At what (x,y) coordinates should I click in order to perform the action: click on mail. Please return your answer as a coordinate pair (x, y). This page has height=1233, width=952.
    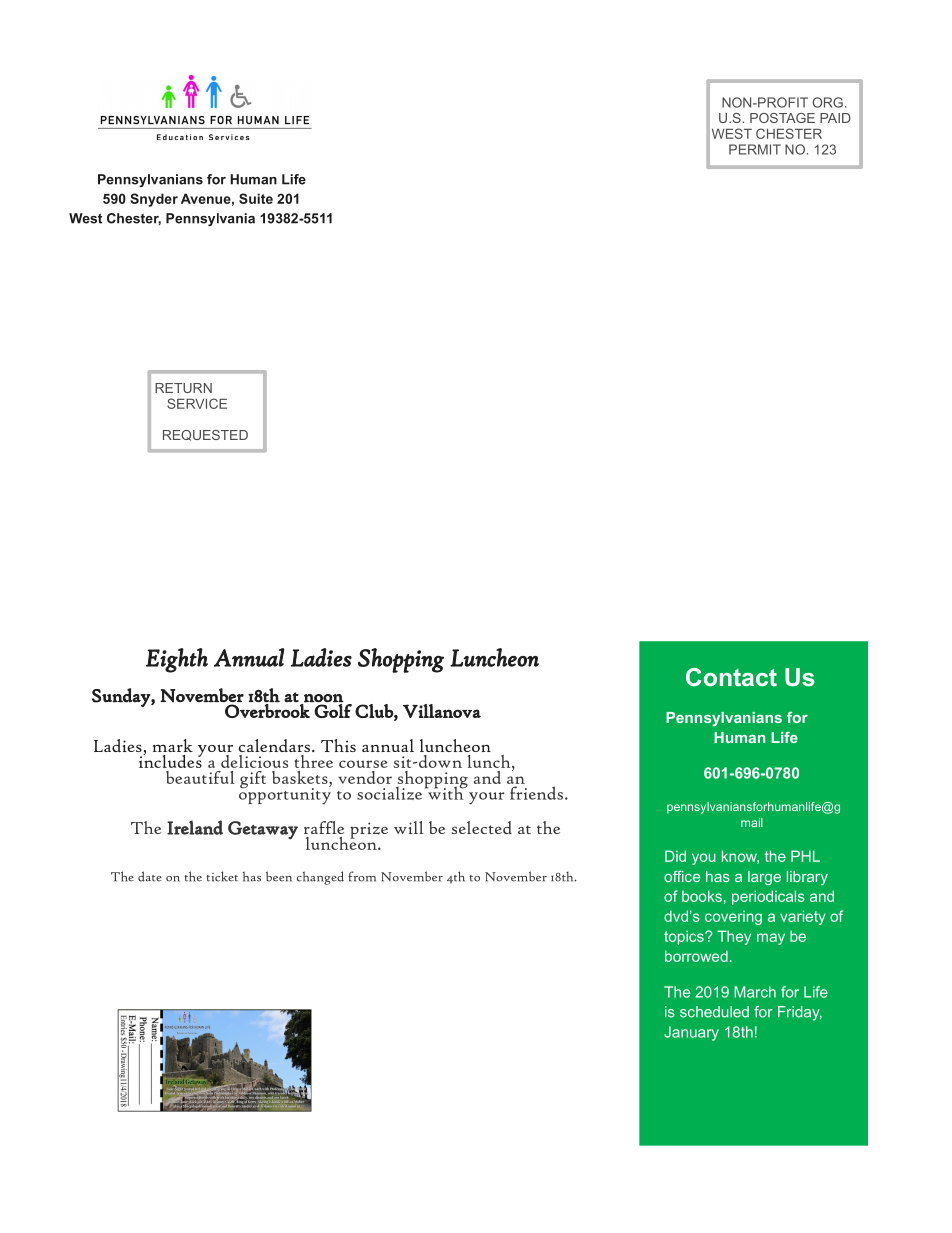
    Looking at the image, I should click on (752, 822).
